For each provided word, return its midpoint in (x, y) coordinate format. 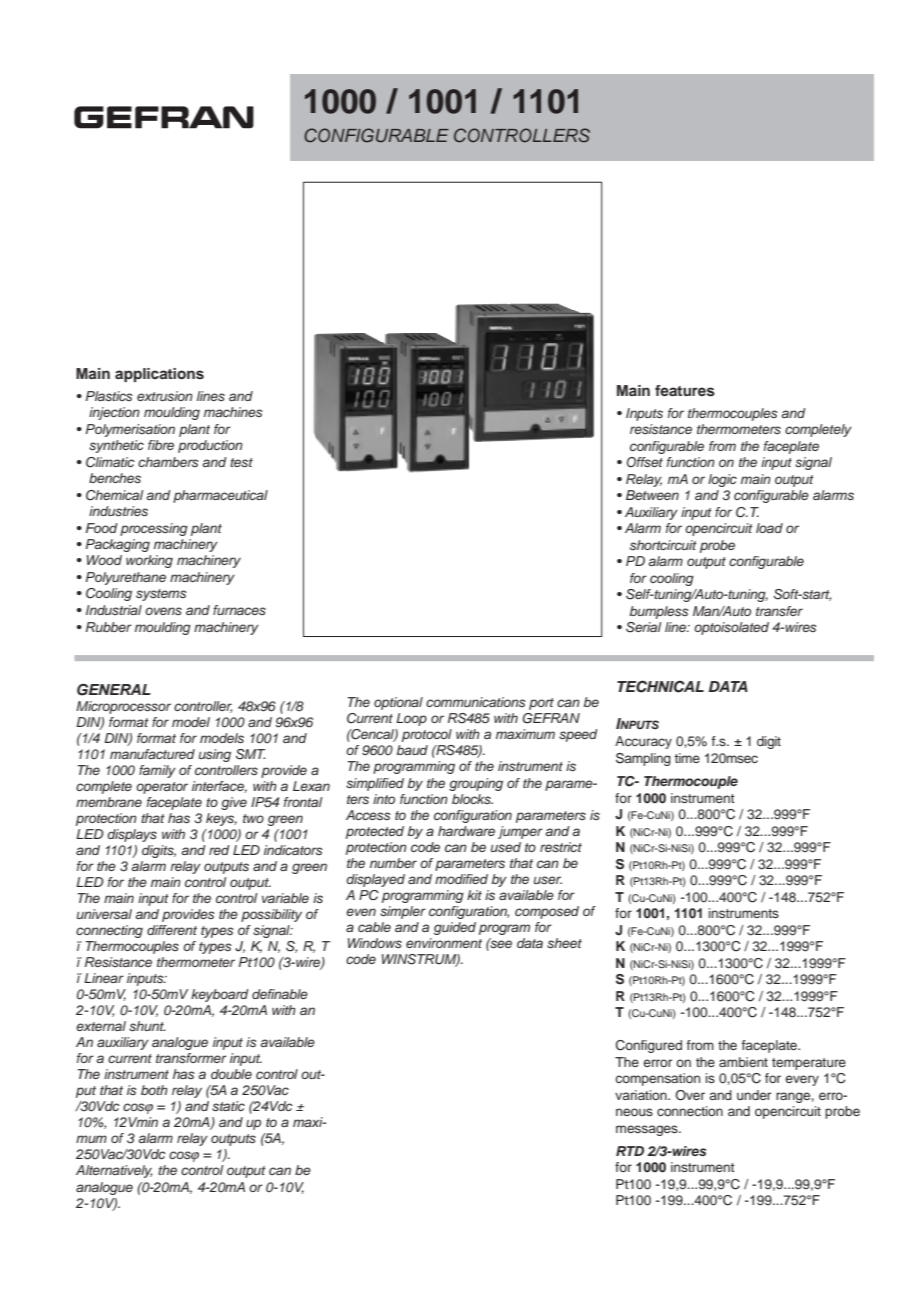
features (685, 391)
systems (161, 595)
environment (444, 943)
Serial (644, 627)
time (687, 758)
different (172, 930)
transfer (779, 611)
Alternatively (114, 1171)
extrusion (165, 396)
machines (233, 412)
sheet (564, 943)
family (157, 771)
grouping (476, 784)
